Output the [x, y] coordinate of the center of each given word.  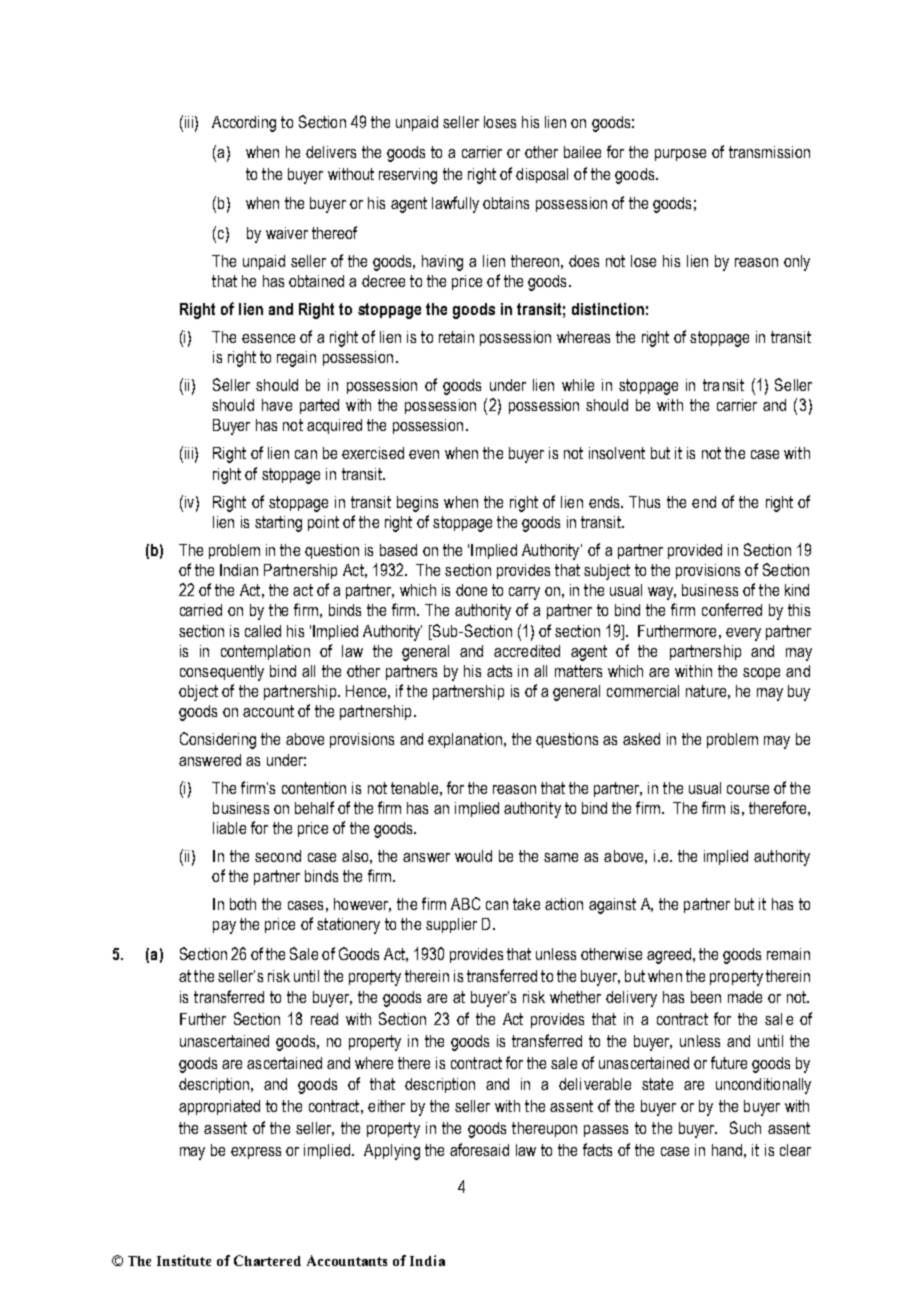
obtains [506, 203]
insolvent [617, 453]
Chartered [267, 1260]
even [424, 454]
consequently [222, 673]
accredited [527, 651]
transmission [769, 152]
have [277, 405]
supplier [451, 925]
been [706, 997]
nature [706, 691]
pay [224, 927]
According [244, 124]
